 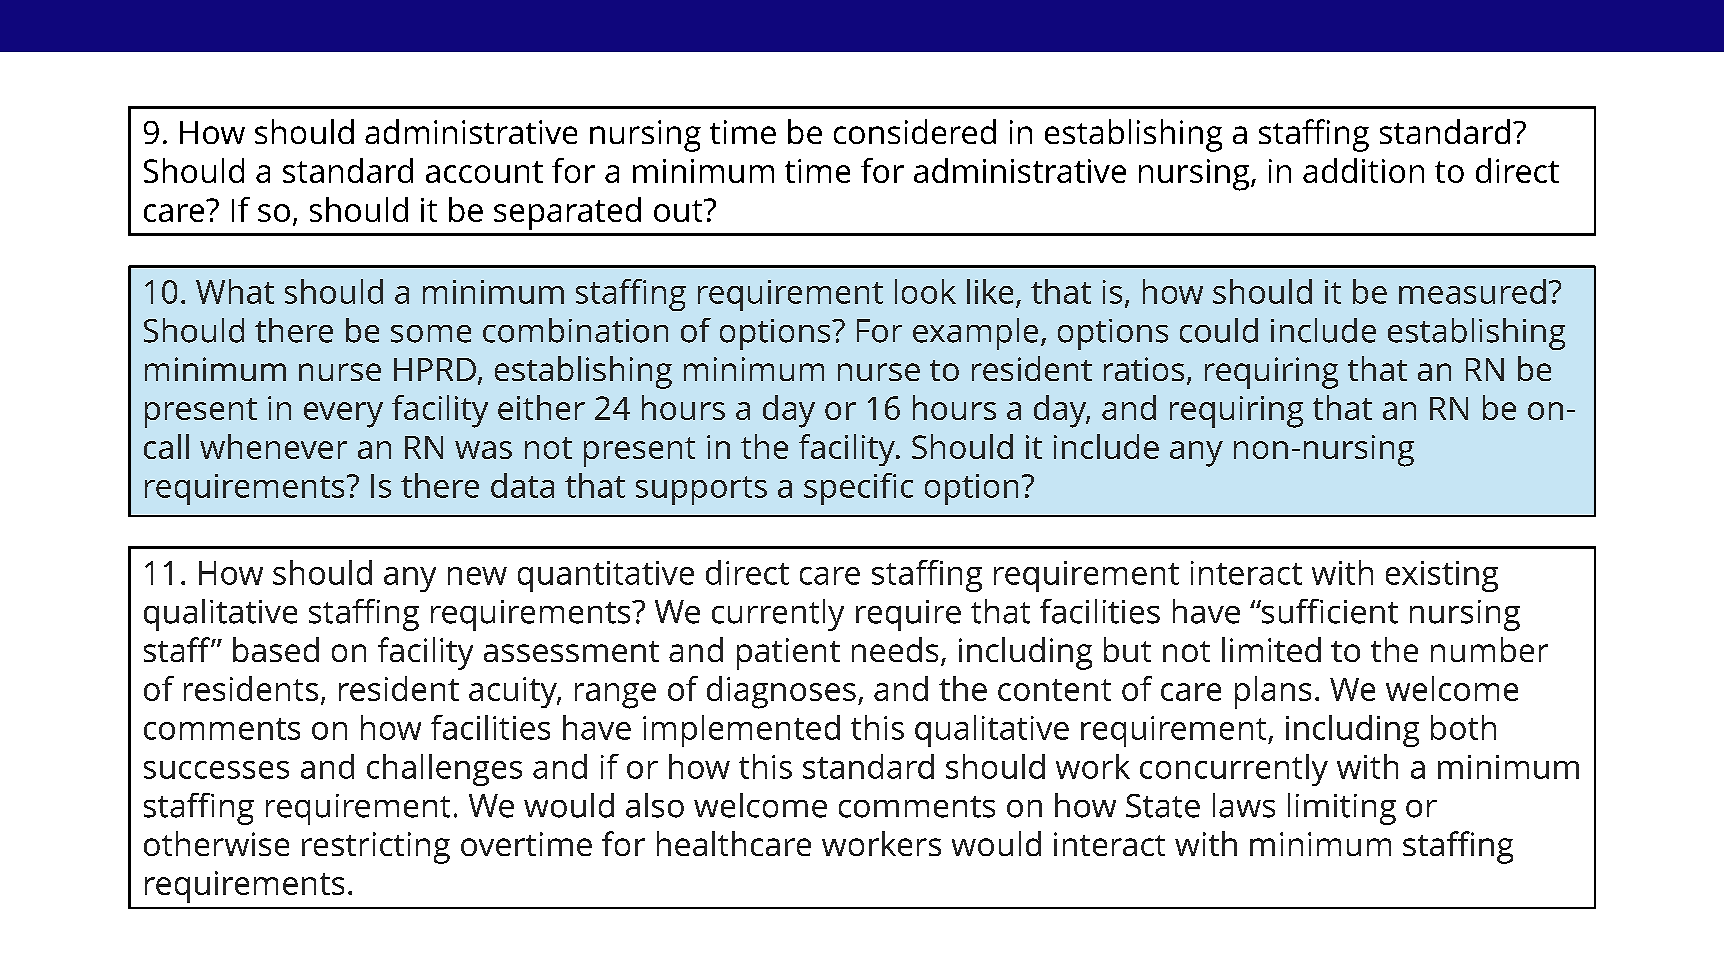 What do you see at coordinates (655, 805) in the screenshot?
I see `also` at bounding box center [655, 805].
